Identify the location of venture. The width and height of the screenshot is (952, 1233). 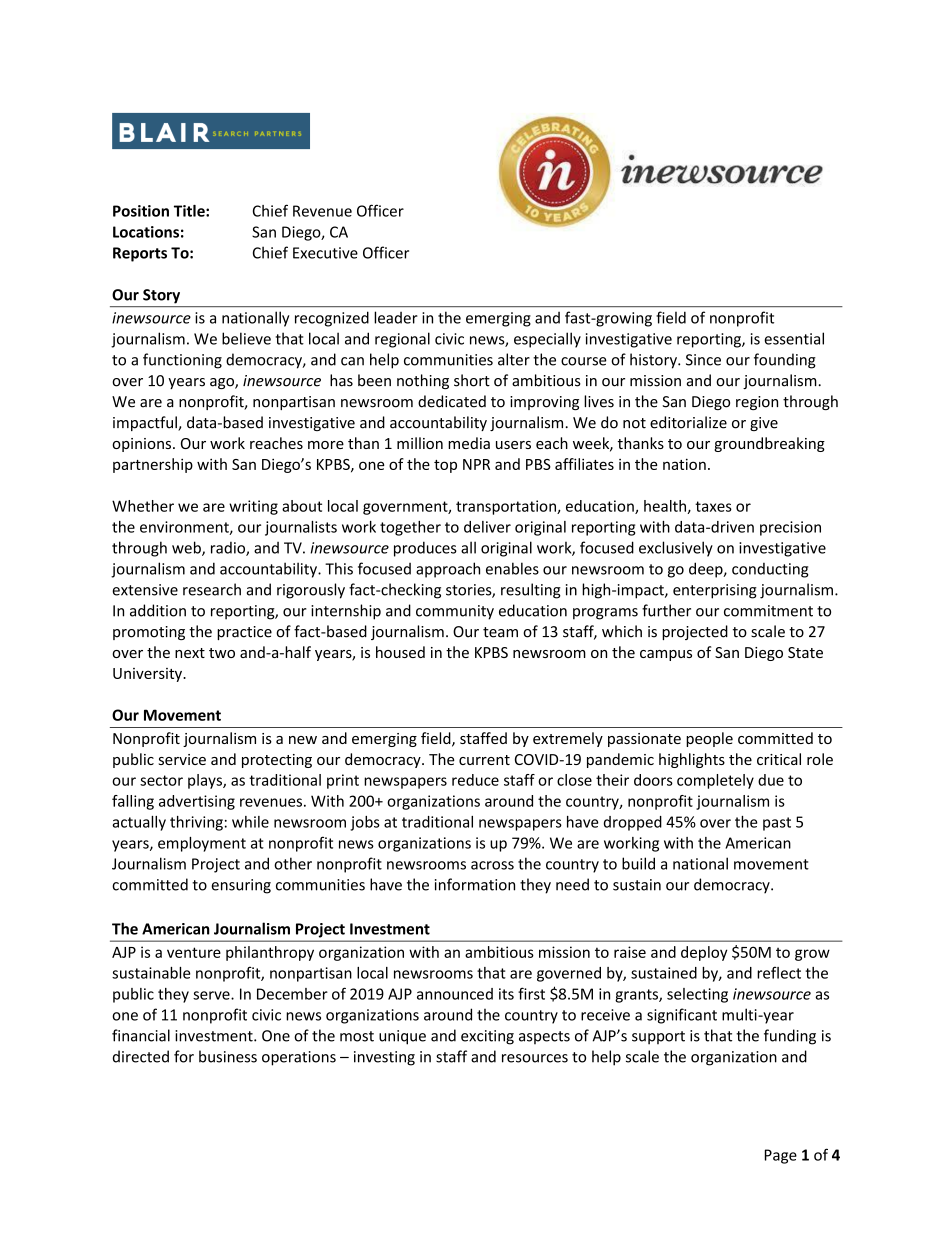
(194, 952).
